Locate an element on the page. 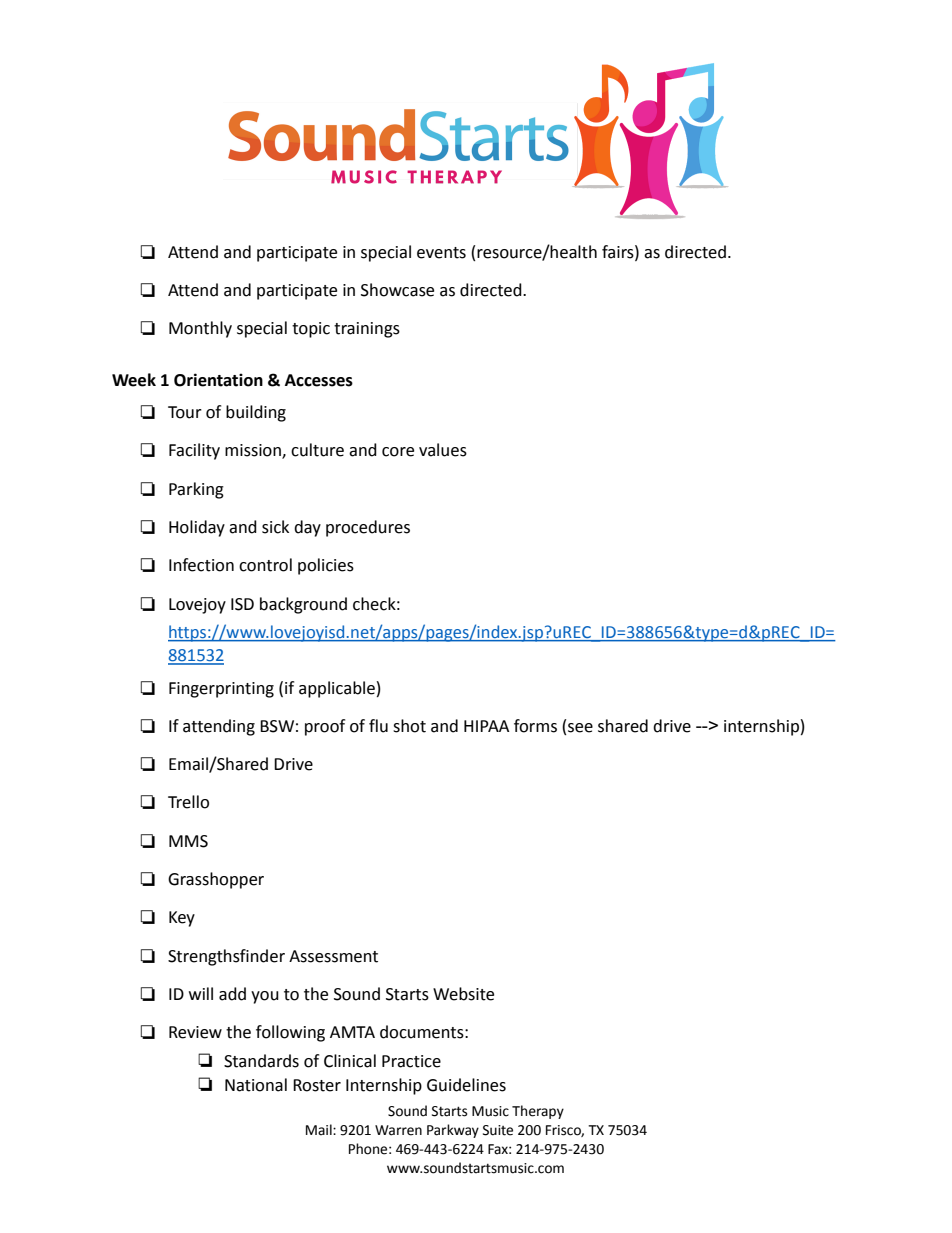  Monthly is located at coordinates (200, 329).
